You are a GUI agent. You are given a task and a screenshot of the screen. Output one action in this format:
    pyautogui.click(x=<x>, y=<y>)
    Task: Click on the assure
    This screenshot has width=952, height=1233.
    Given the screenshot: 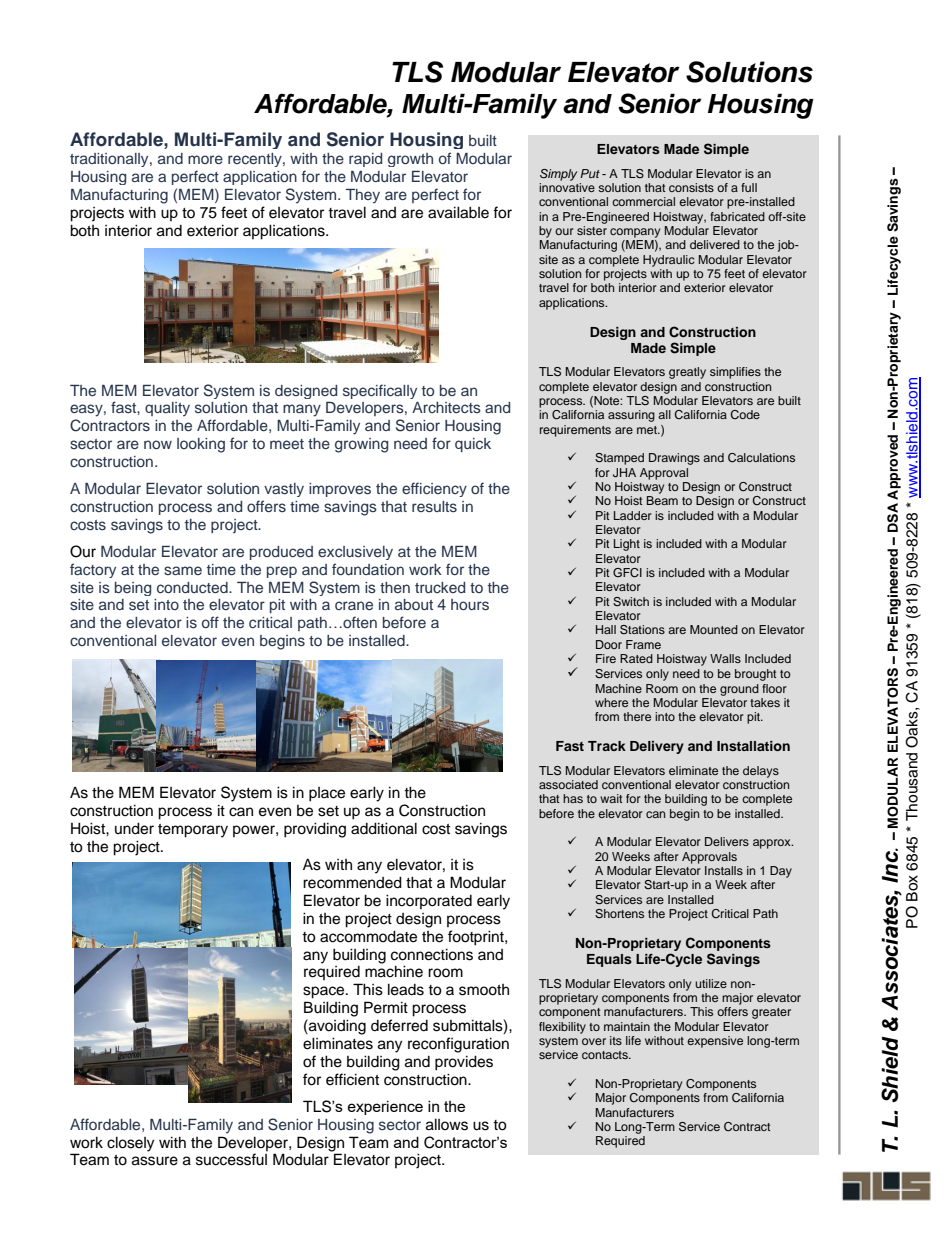 What is the action you would take?
    pyautogui.click(x=155, y=1161)
